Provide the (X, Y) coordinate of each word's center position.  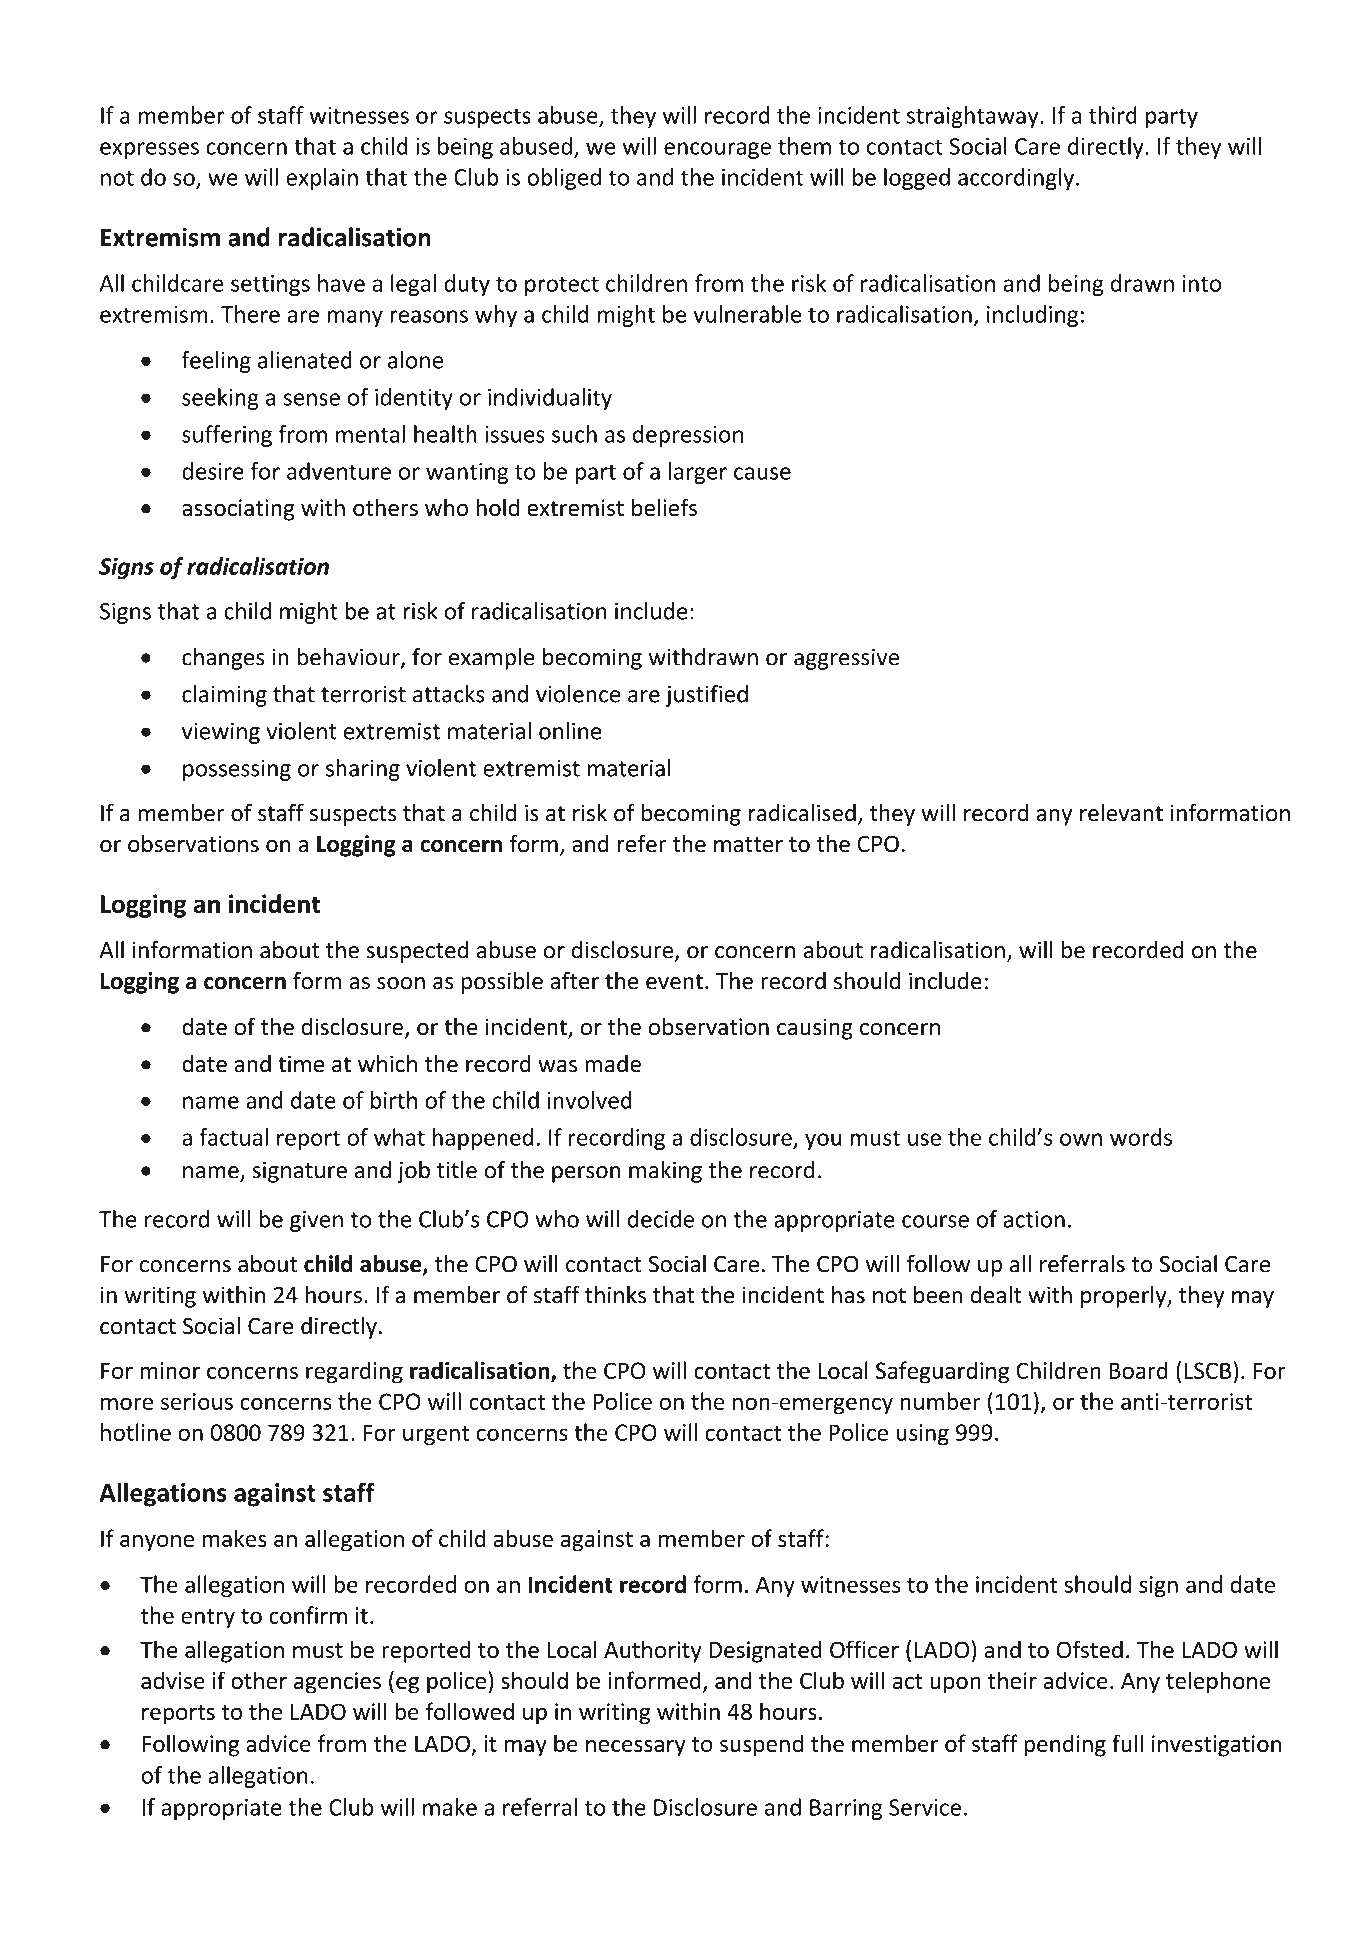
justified (707, 696)
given (316, 1221)
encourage (717, 150)
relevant (1121, 812)
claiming (224, 696)
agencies (337, 1683)
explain (322, 179)
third (1113, 115)
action (1034, 1219)
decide (661, 1219)
